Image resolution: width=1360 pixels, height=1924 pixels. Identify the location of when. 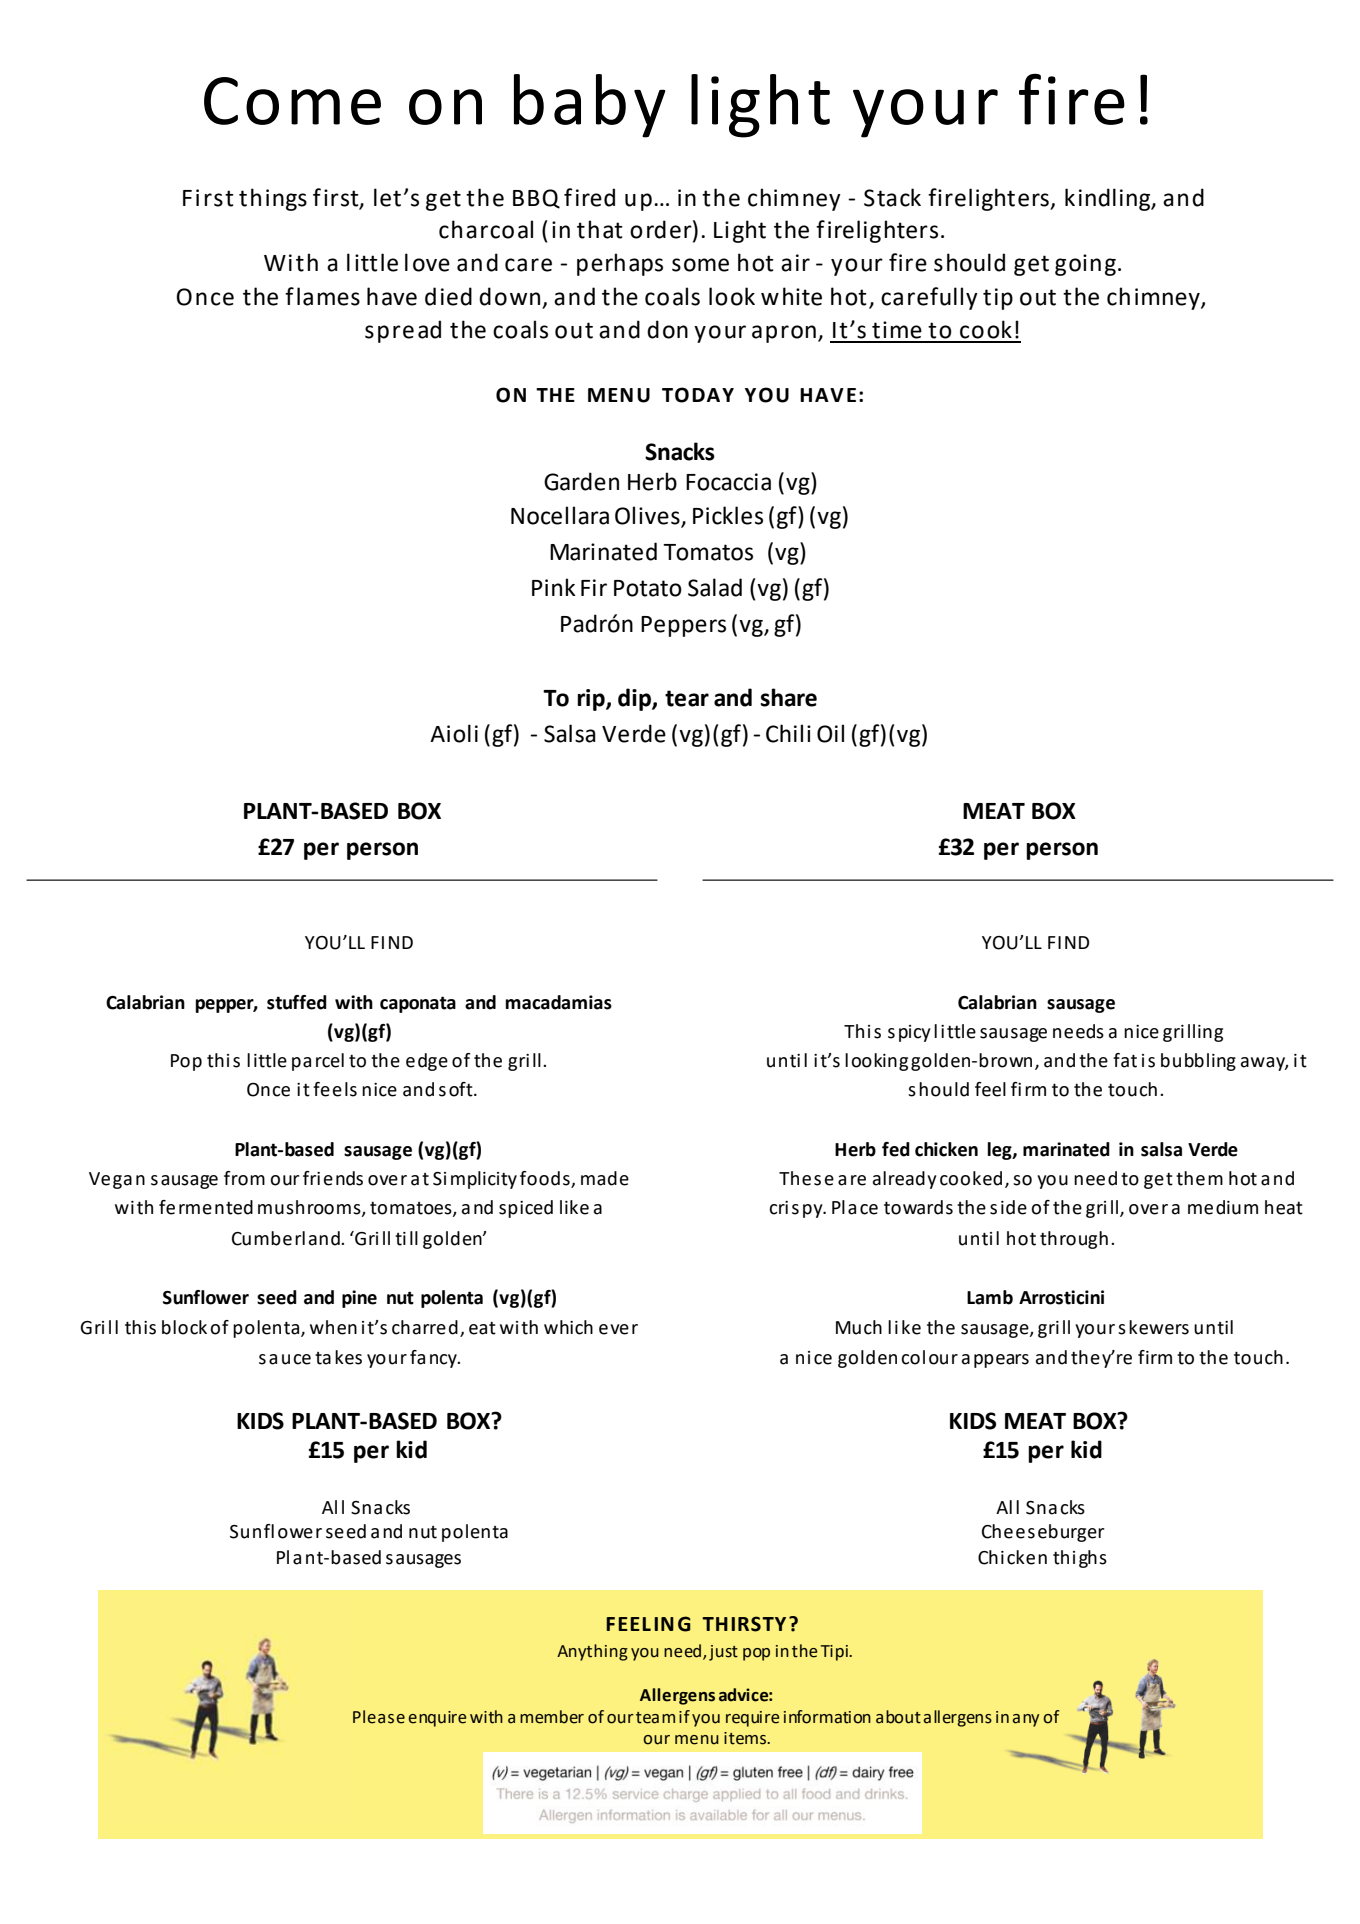
(333, 1327).
